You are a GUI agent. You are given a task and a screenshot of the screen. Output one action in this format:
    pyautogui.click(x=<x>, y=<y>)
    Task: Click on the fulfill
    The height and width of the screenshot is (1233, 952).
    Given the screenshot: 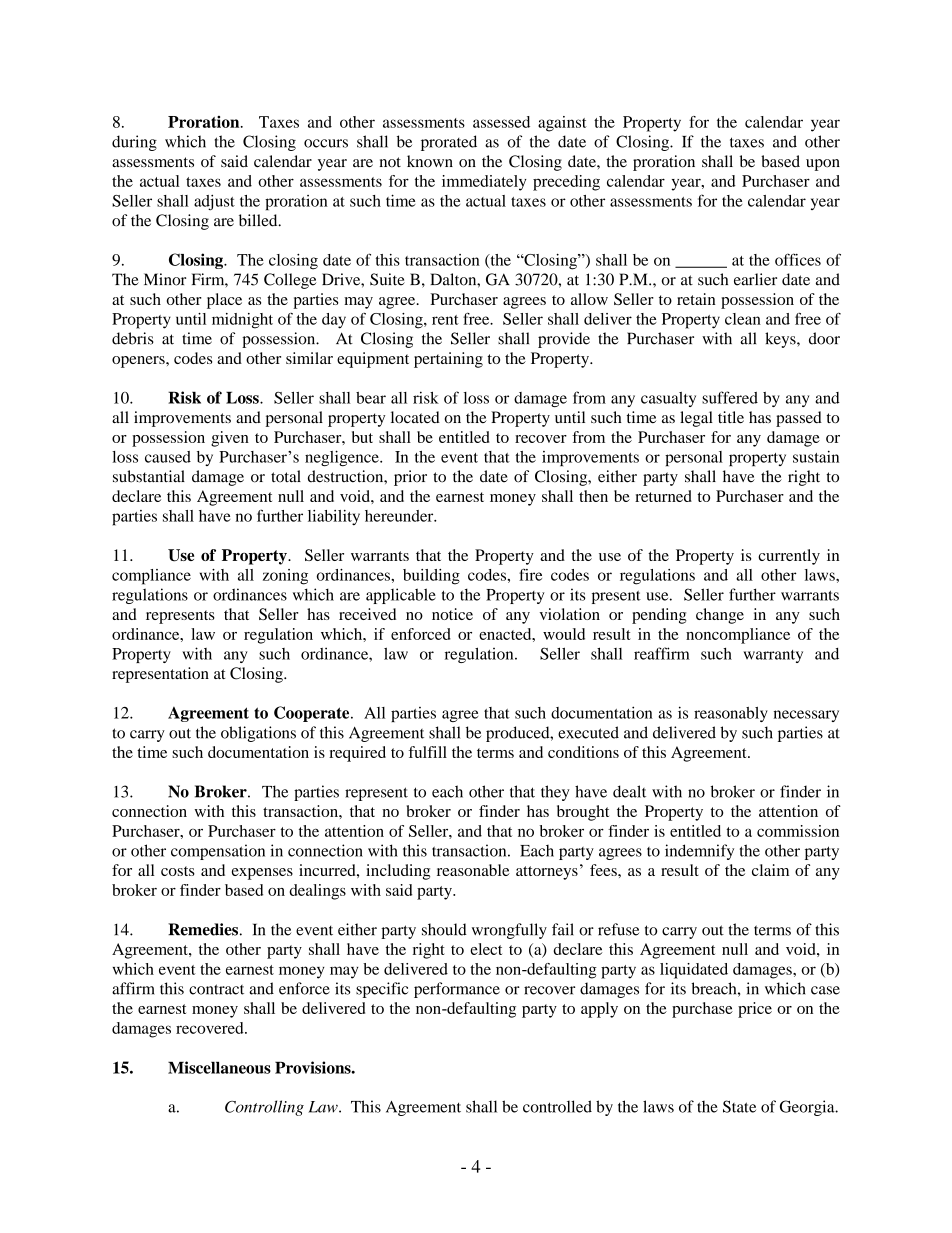 What is the action you would take?
    pyautogui.click(x=428, y=752)
